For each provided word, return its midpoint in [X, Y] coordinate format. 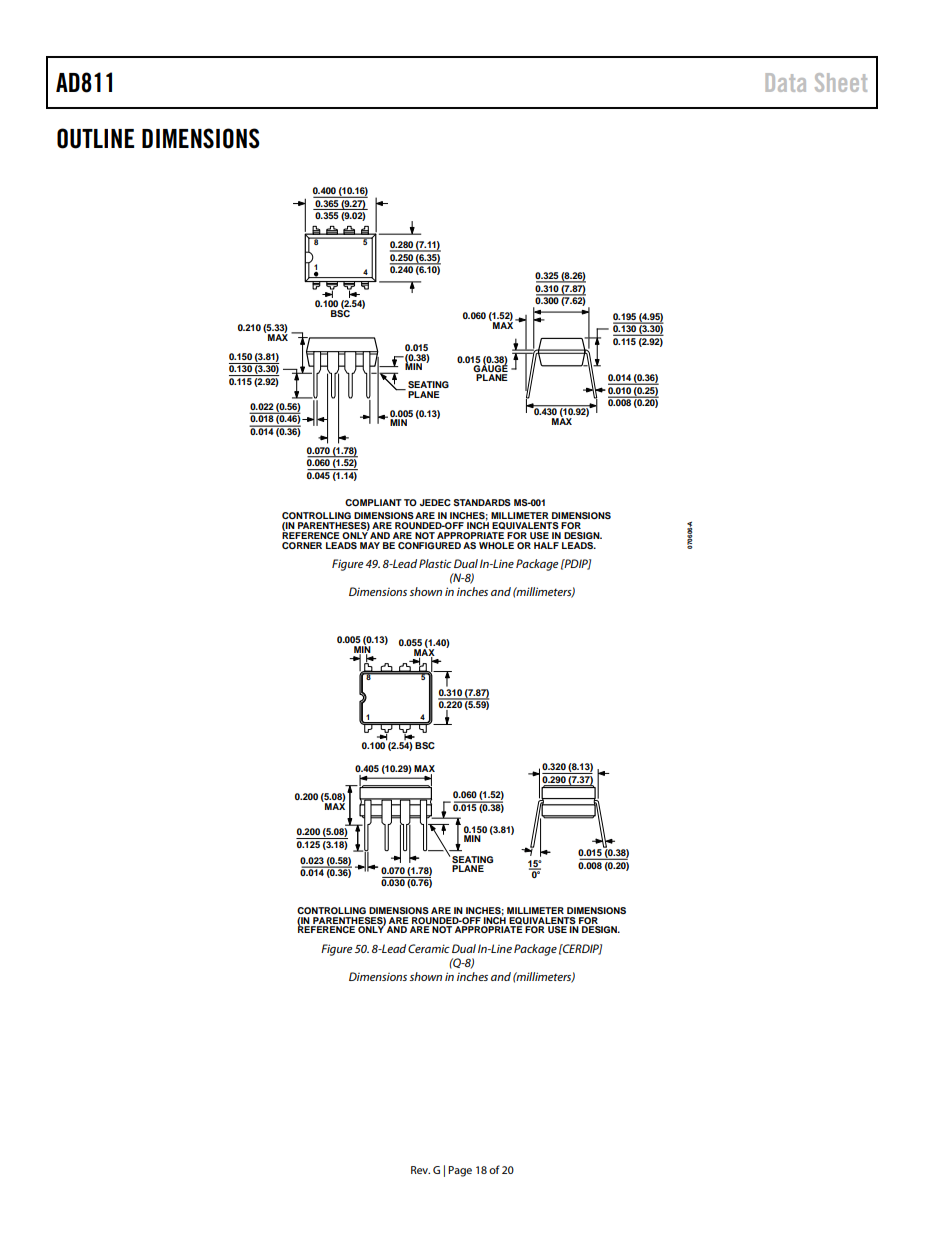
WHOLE [496, 545]
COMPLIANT [373, 502]
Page [460, 1171]
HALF [546, 545]
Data [786, 82]
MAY [370, 545]
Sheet [841, 82]
